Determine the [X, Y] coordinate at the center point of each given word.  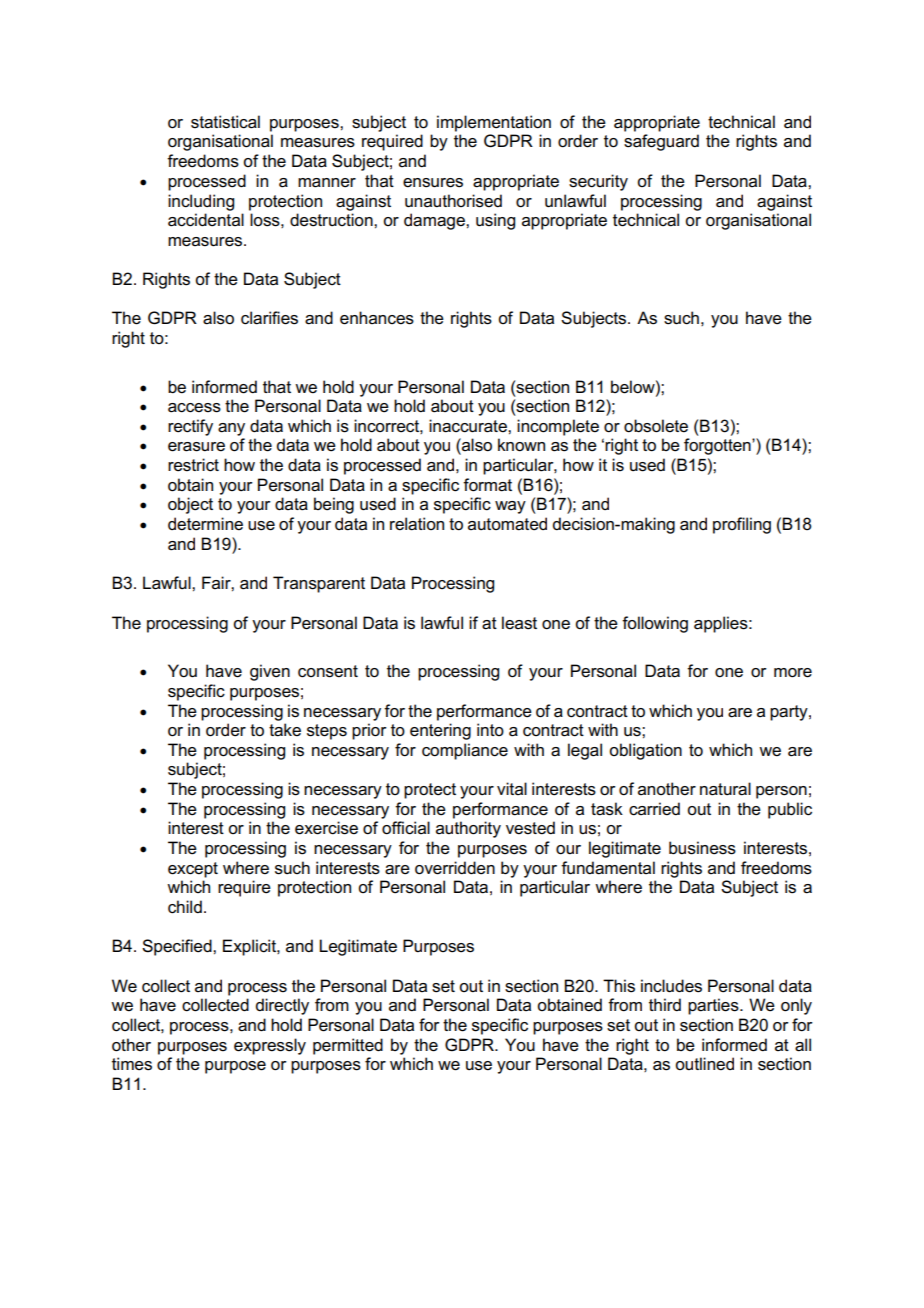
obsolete [656, 426]
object [190, 505]
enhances [377, 318]
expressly [270, 1046]
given [270, 672]
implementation [494, 123]
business [702, 848]
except [193, 870]
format [487, 485]
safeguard [661, 142]
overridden [455, 868]
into [490, 729]
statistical [225, 122]
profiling [742, 525]
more [793, 673]
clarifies [269, 318]
